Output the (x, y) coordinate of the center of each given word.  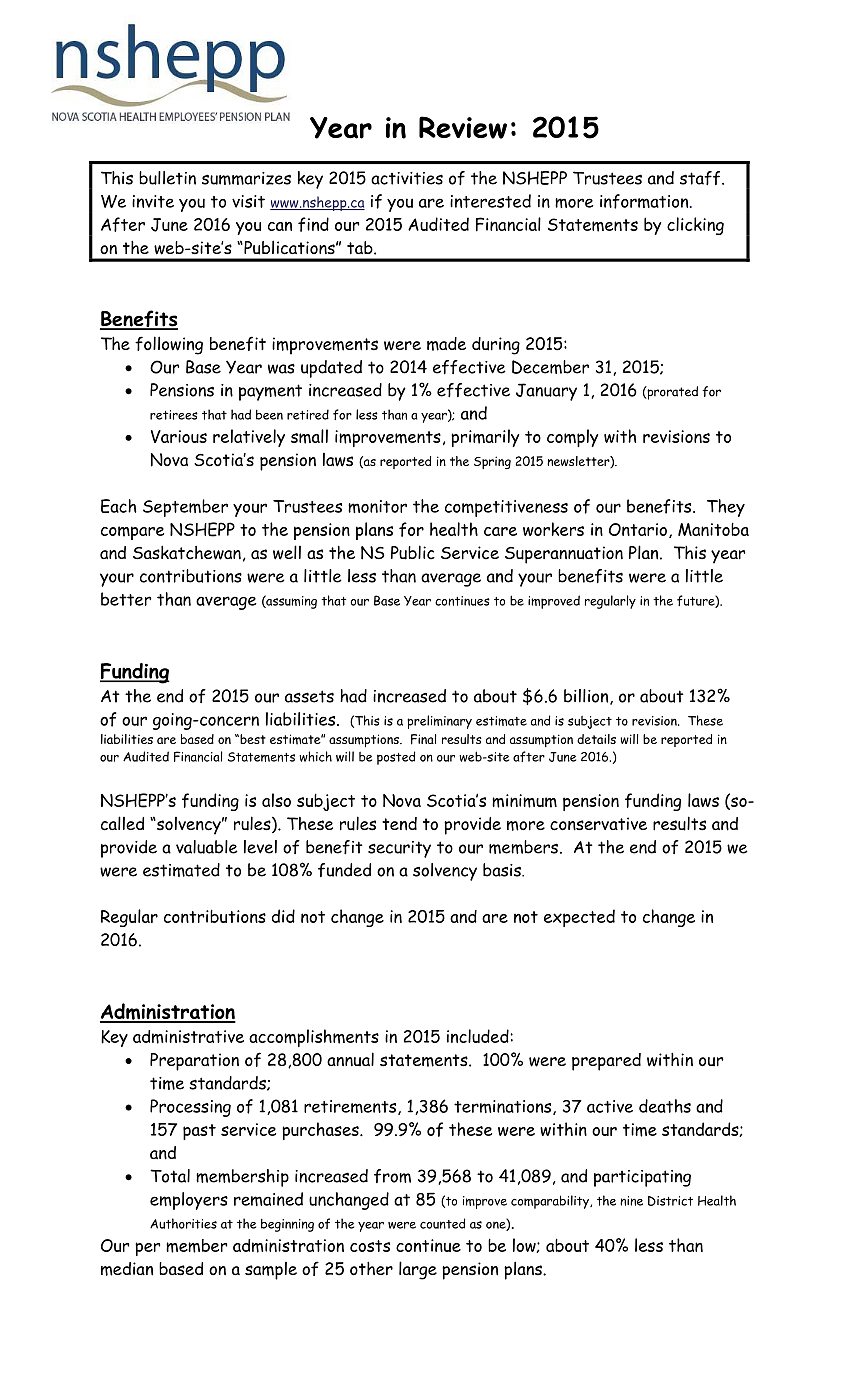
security (399, 849)
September (185, 508)
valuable (207, 847)
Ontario (638, 529)
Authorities (183, 1223)
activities (407, 178)
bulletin (167, 178)
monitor (377, 506)
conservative (598, 824)
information (645, 201)
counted (442, 1223)
